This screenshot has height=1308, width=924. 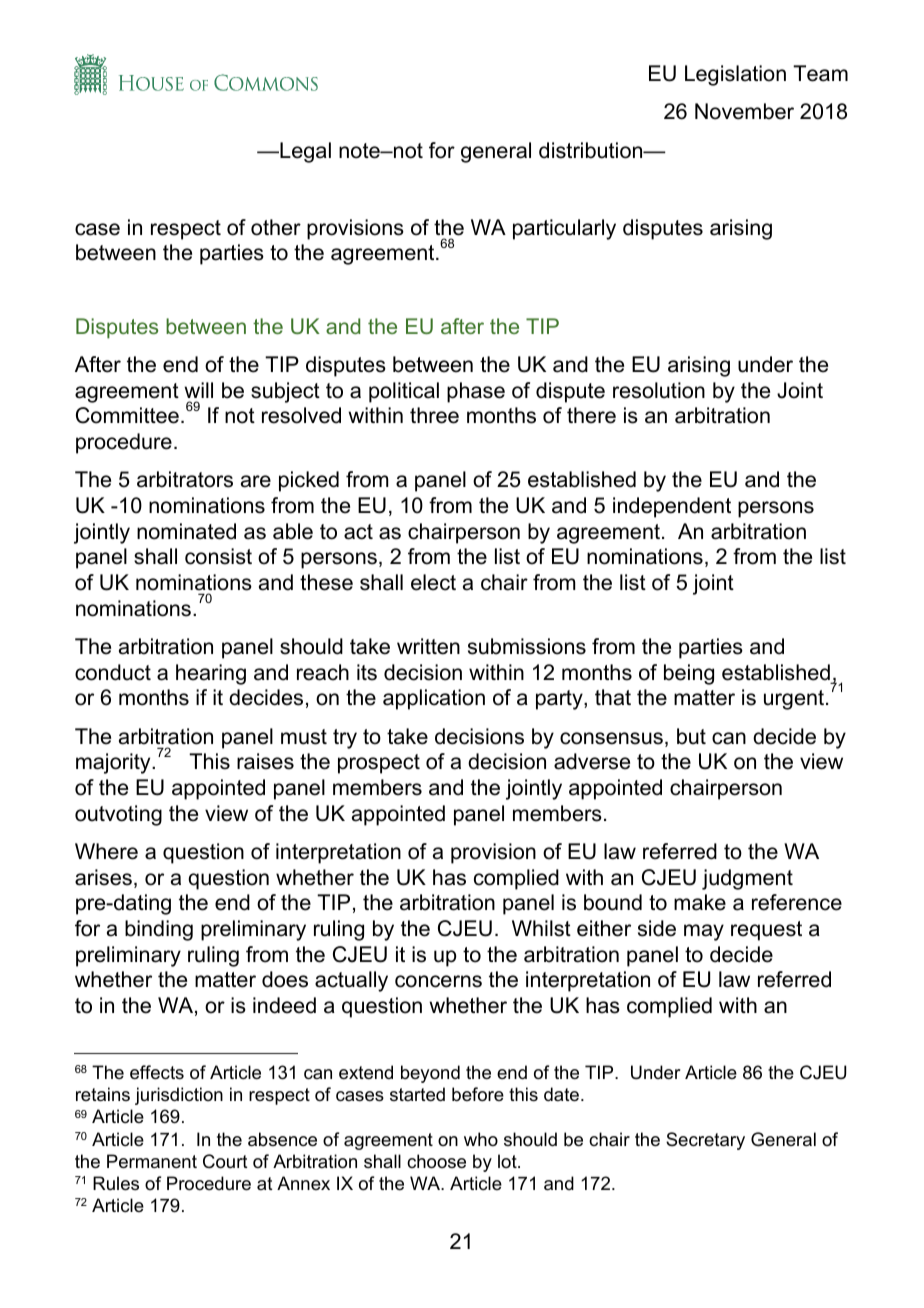 What do you see at coordinates (592, 150) in the screenshot?
I see `distribution` at bounding box center [592, 150].
